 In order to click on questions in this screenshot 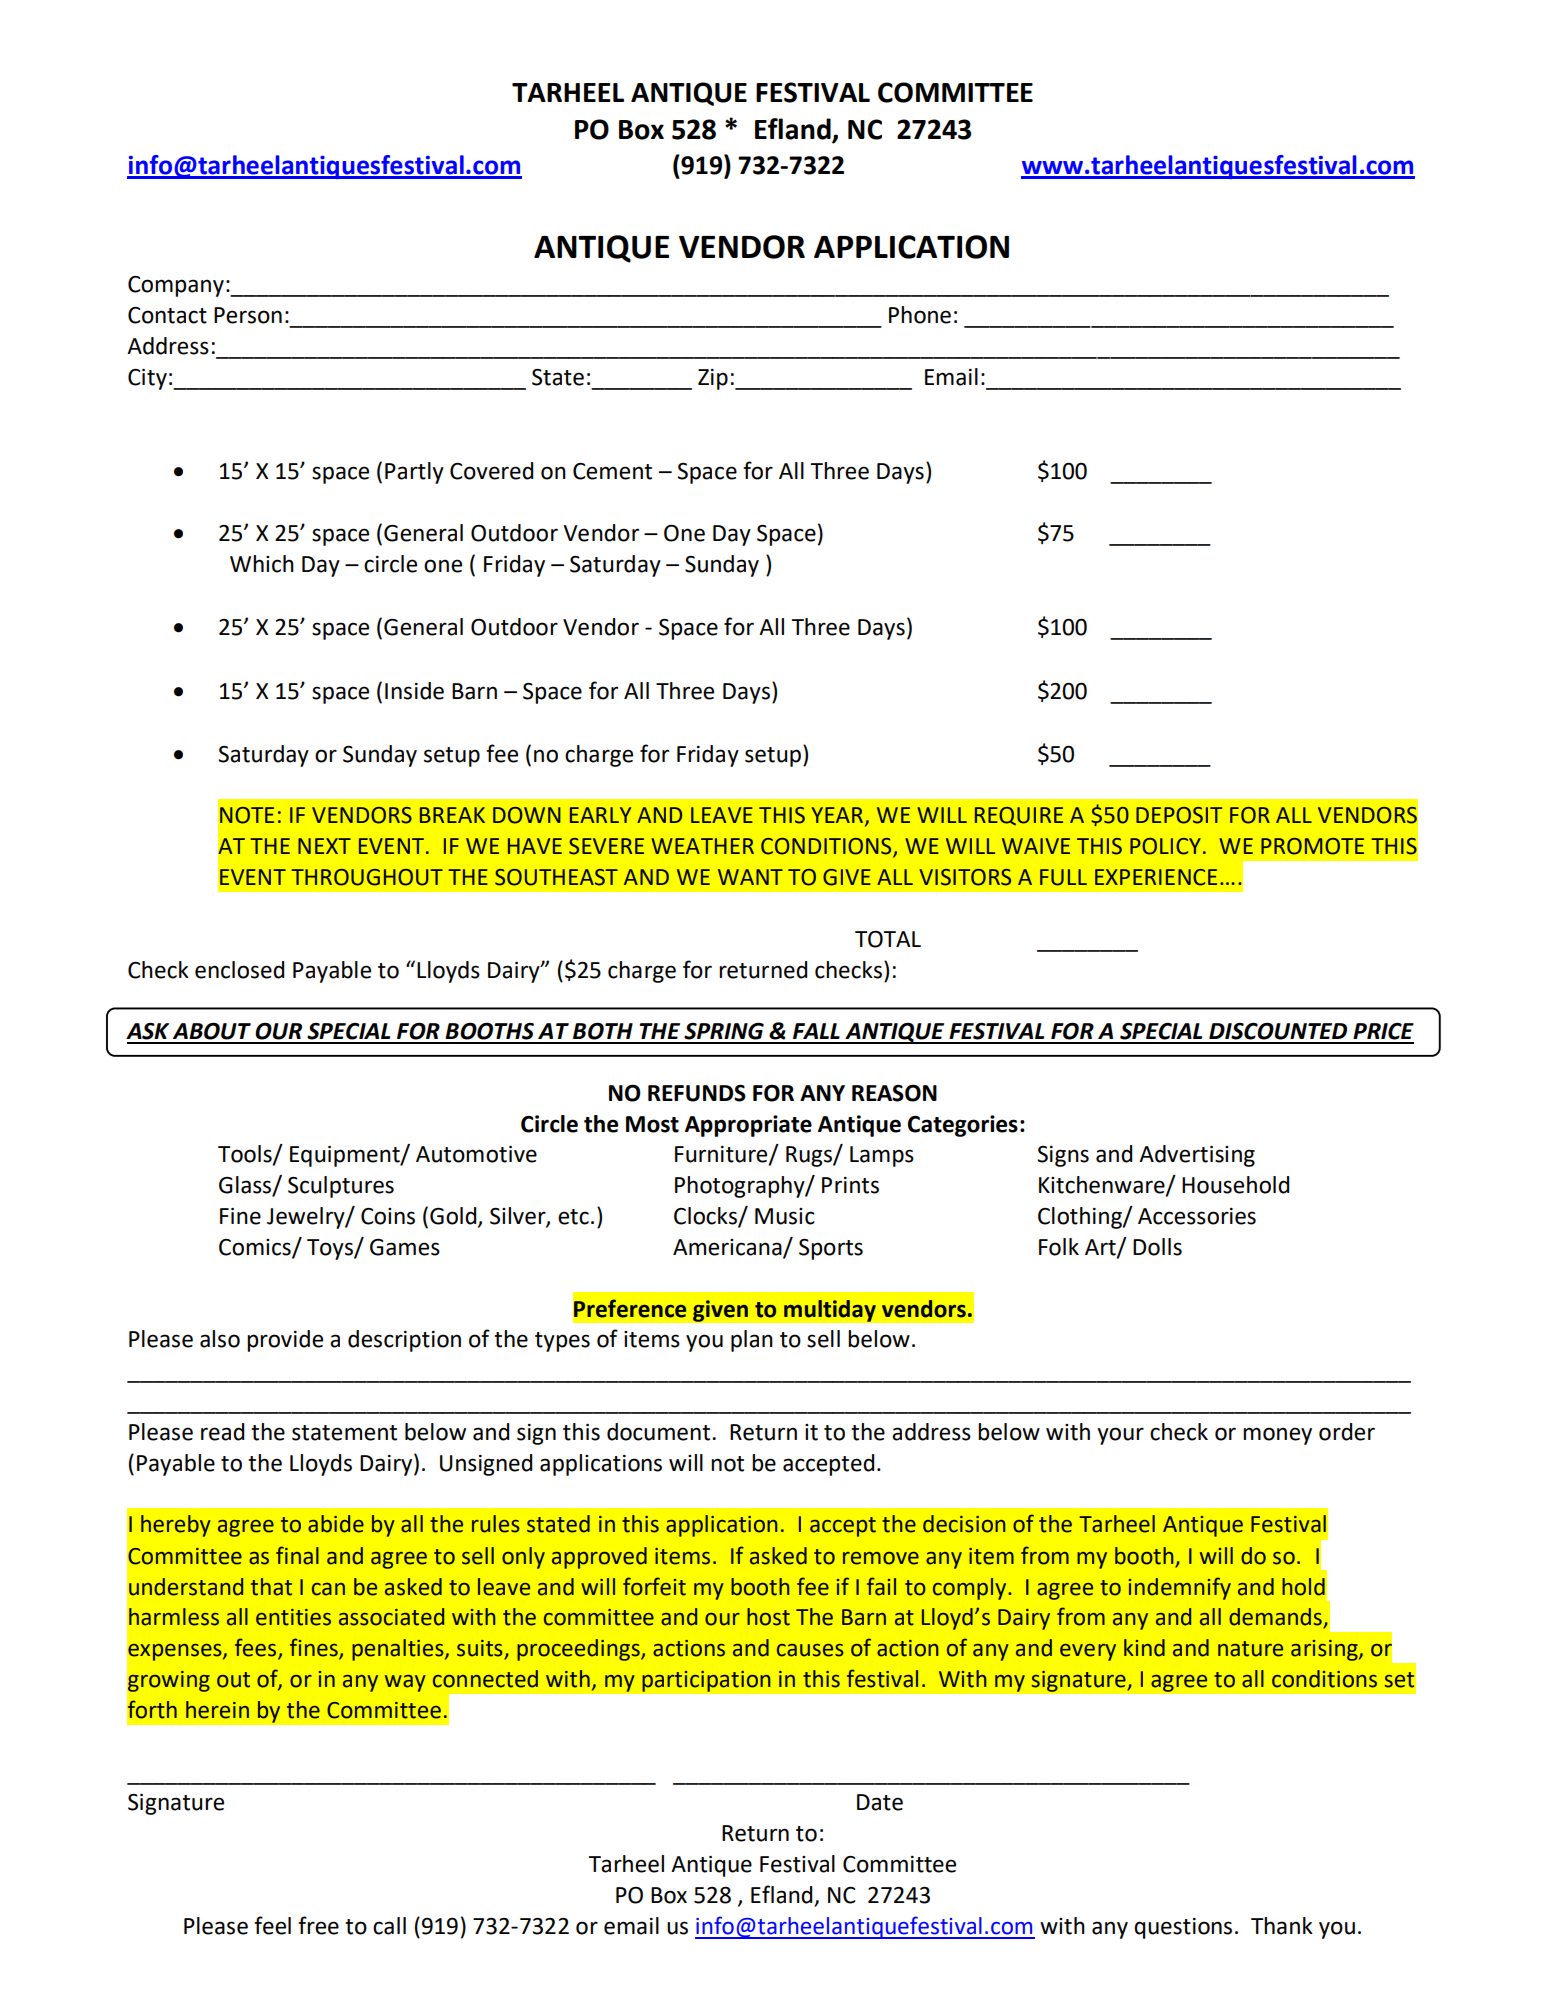, I will do `click(1183, 1928)`.
